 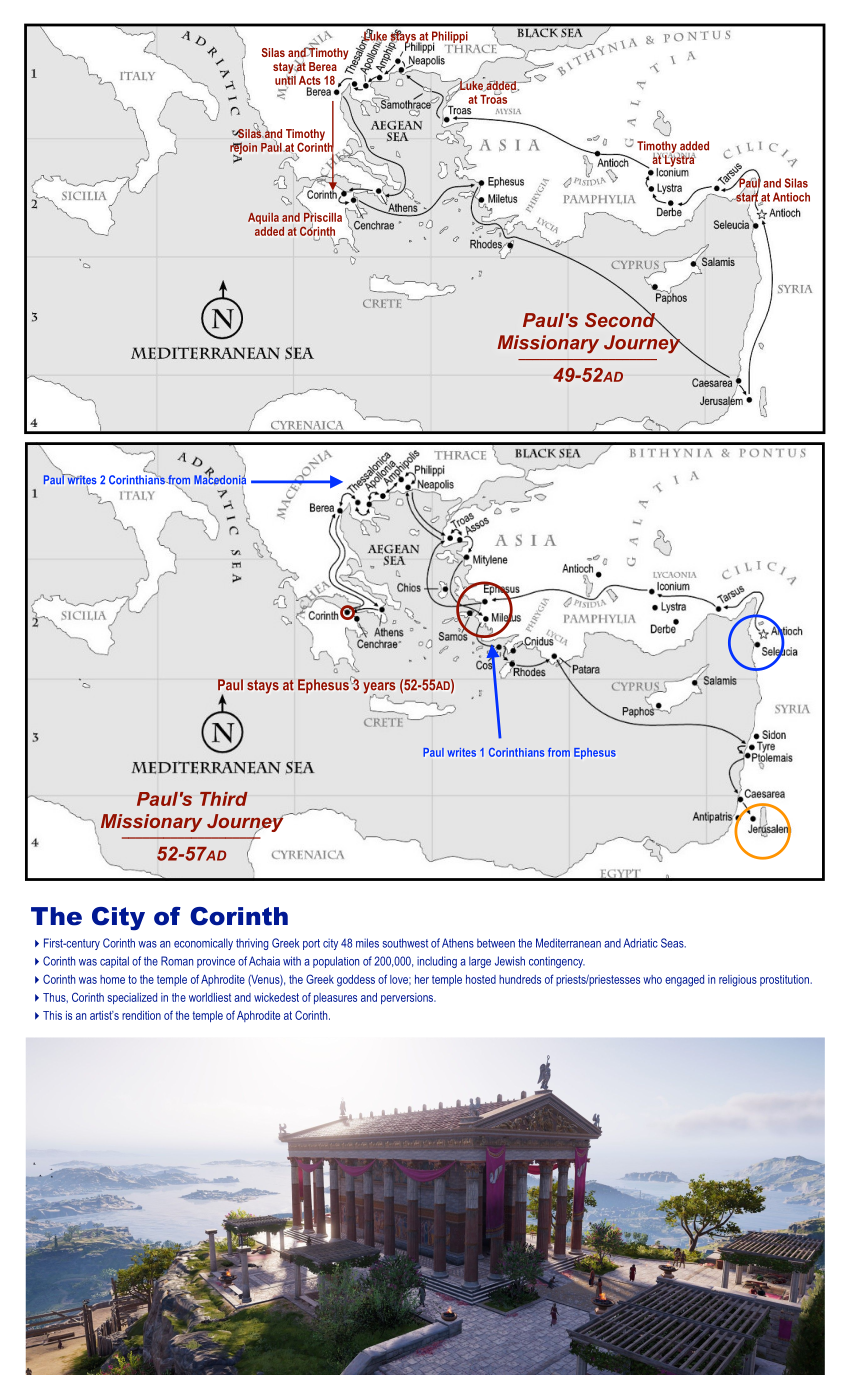 What do you see at coordinates (224, 799) in the document?
I see `Third` at bounding box center [224, 799].
